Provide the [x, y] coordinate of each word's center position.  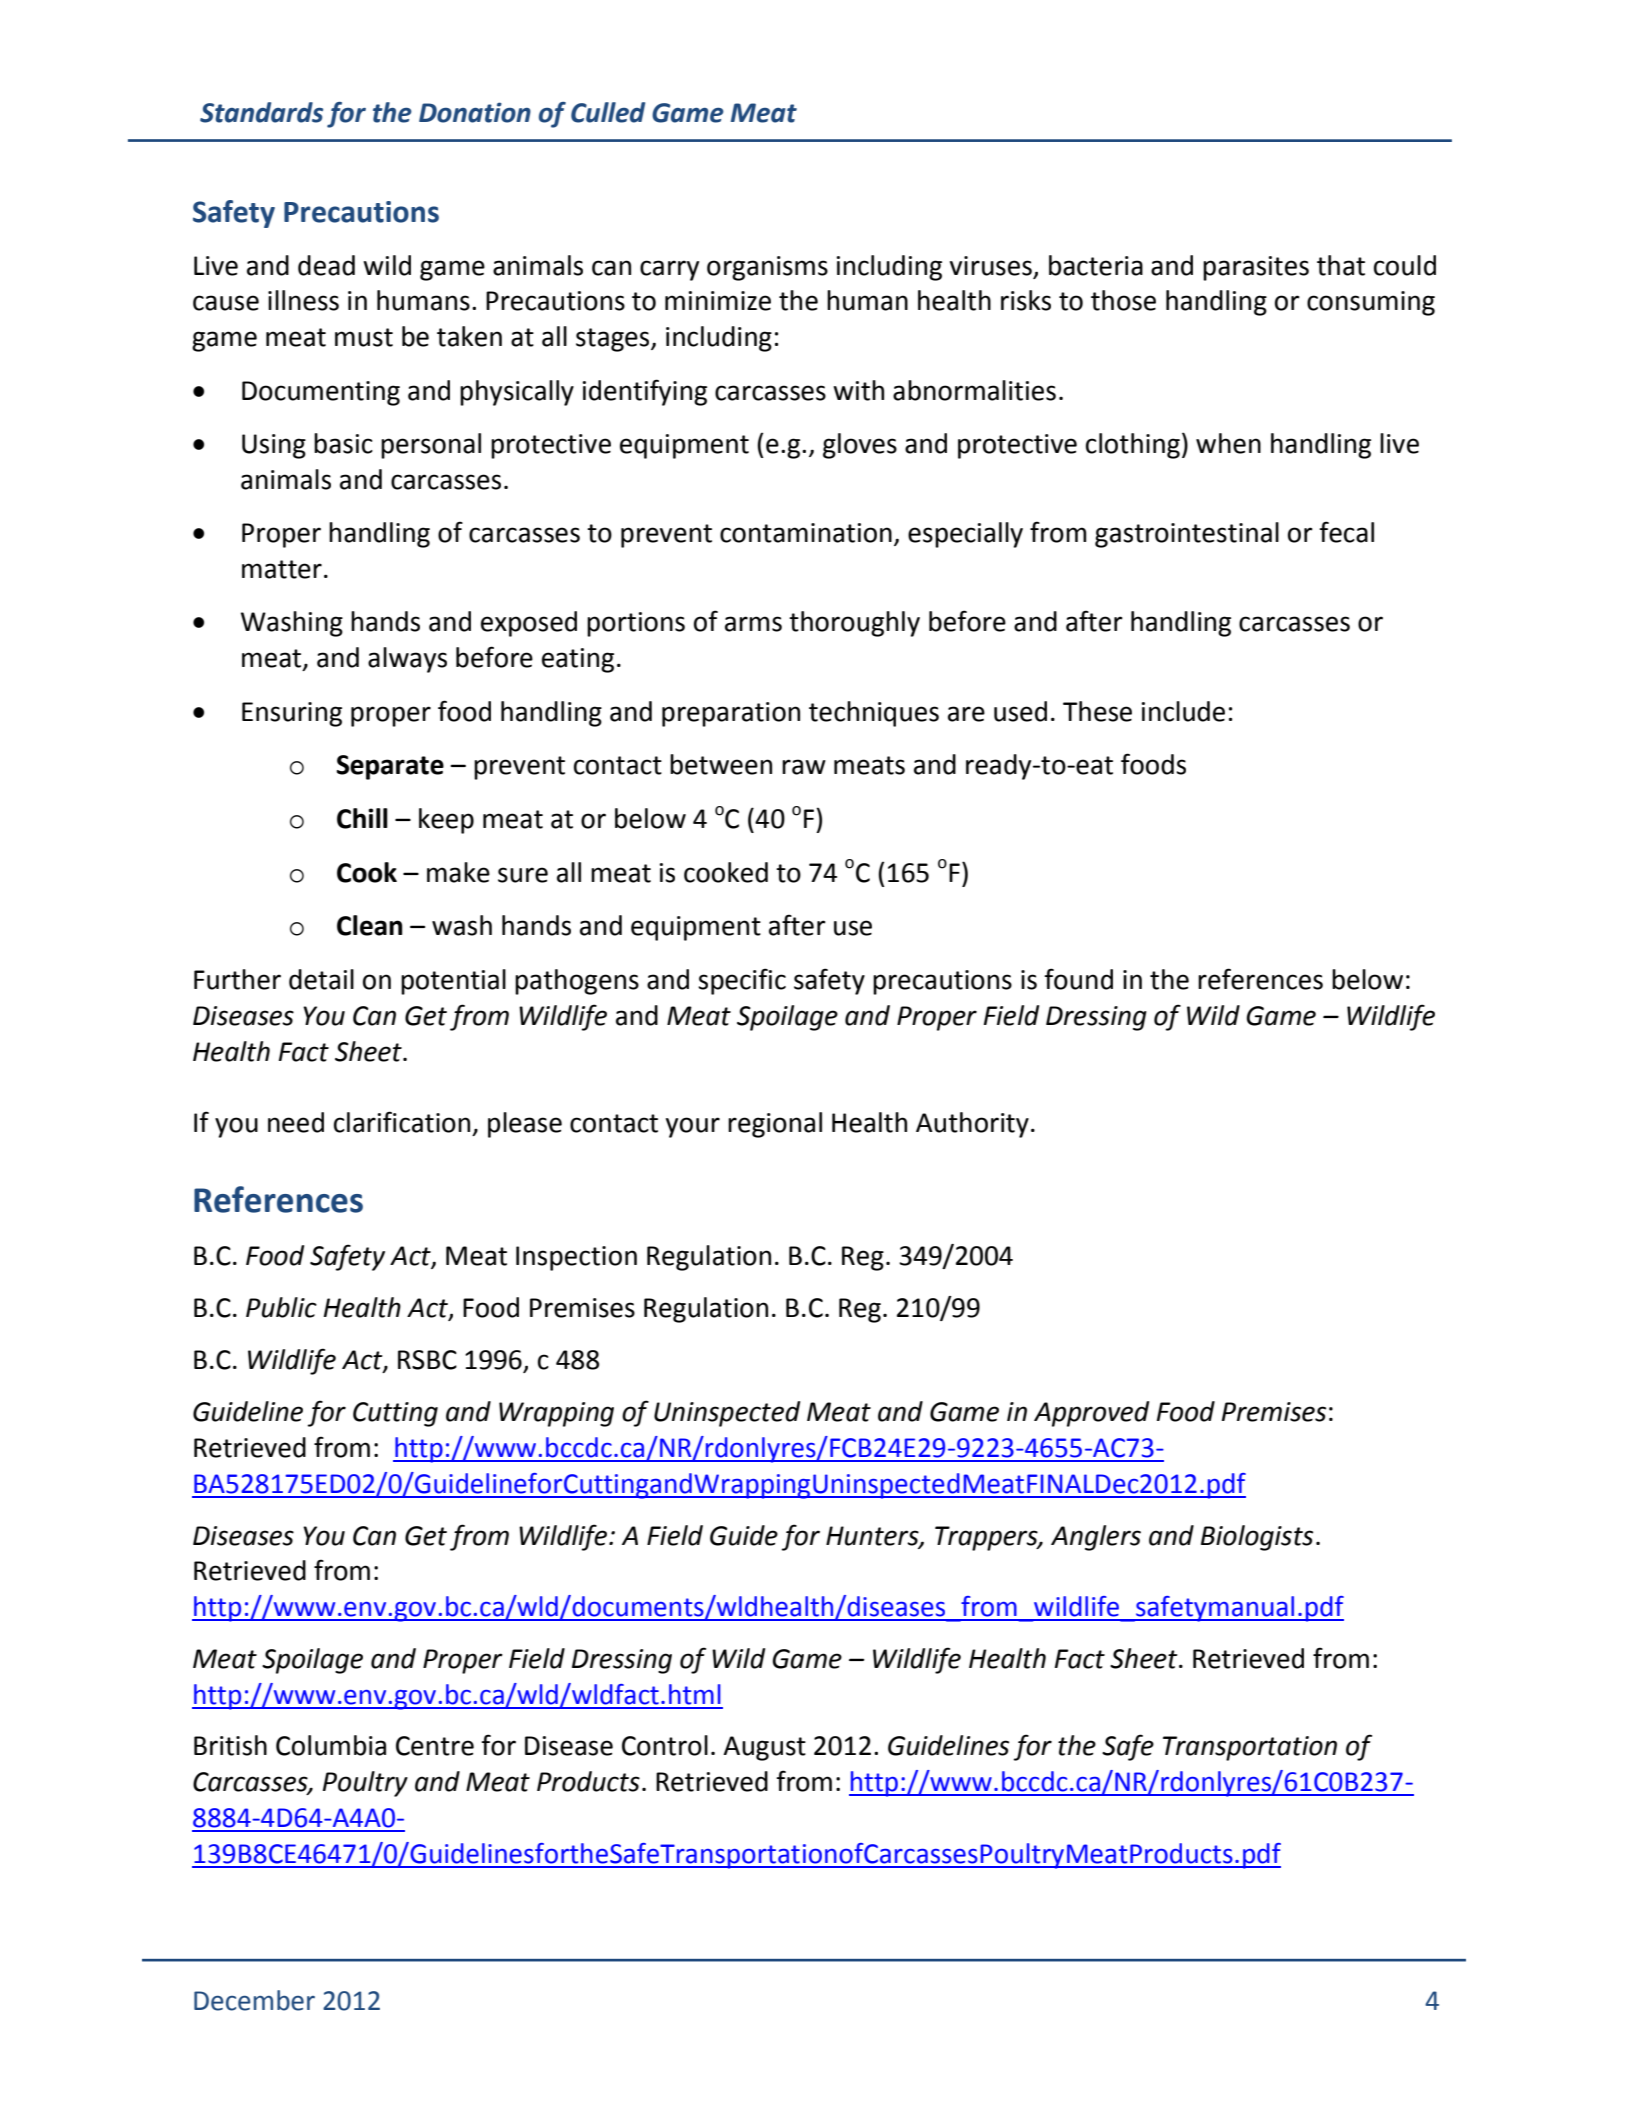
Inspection [576, 1258]
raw [804, 767]
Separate [390, 767]
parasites [1256, 268]
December [254, 2000]
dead [326, 265]
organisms [767, 268]
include [1183, 711]
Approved [1091, 1414]
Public [281, 1307]
